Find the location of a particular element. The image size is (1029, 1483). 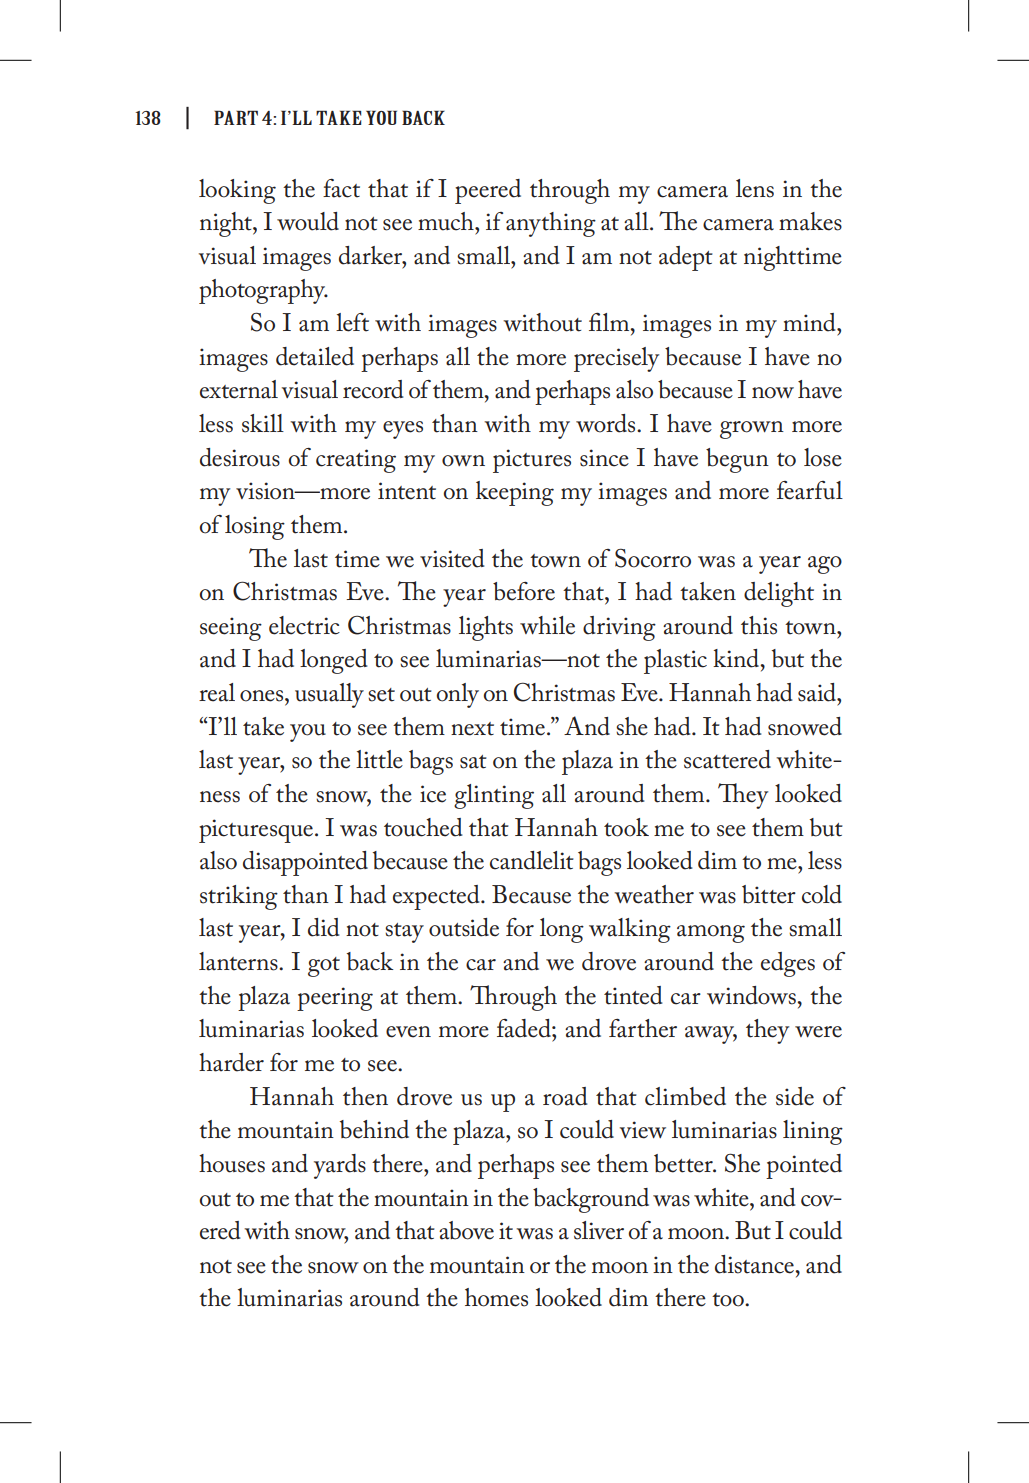

fact is located at coordinates (341, 188).
